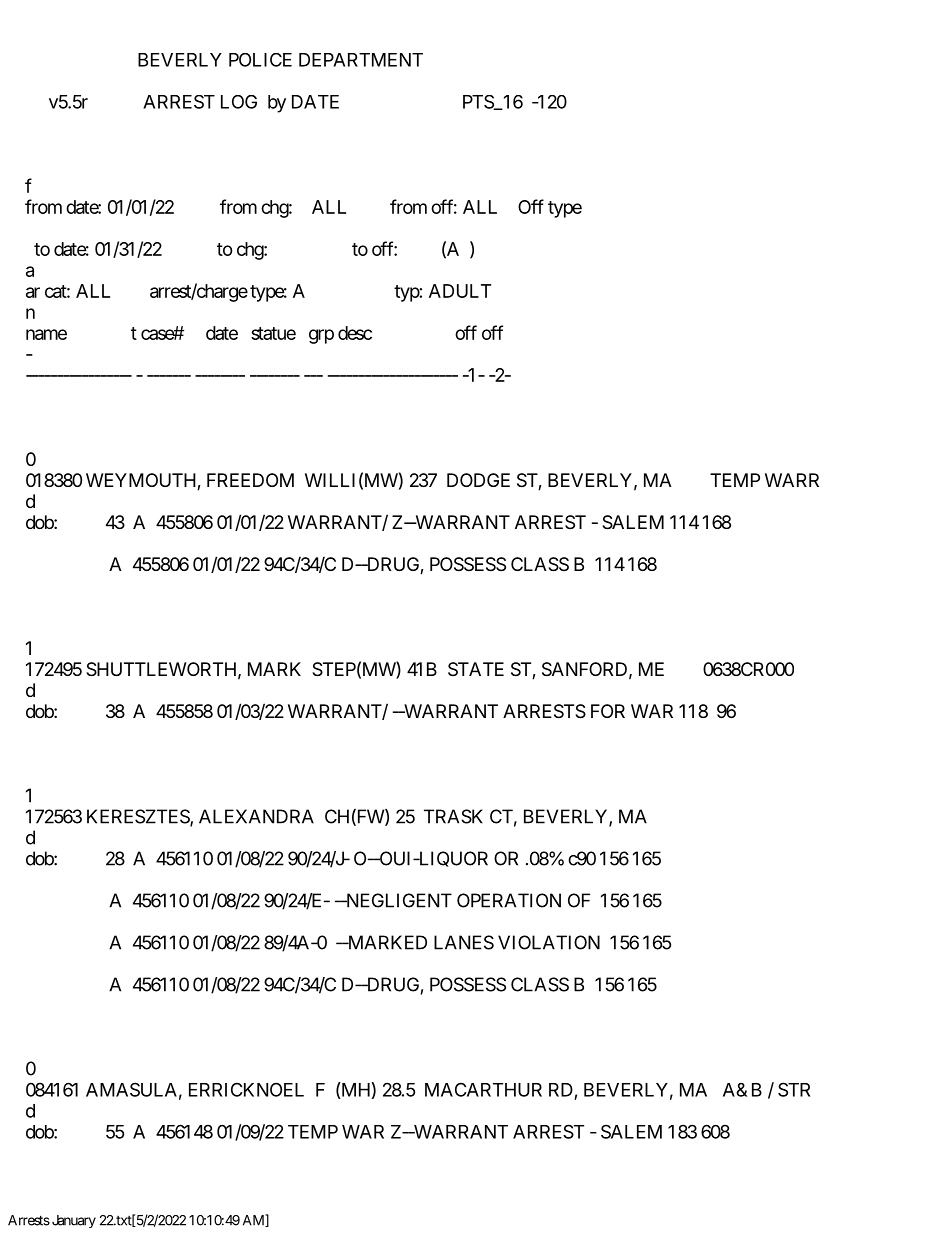 This screenshot has height=1233, width=952. What do you see at coordinates (476, 669) in the screenshot?
I see `STATE` at bounding box center [476, 669].
